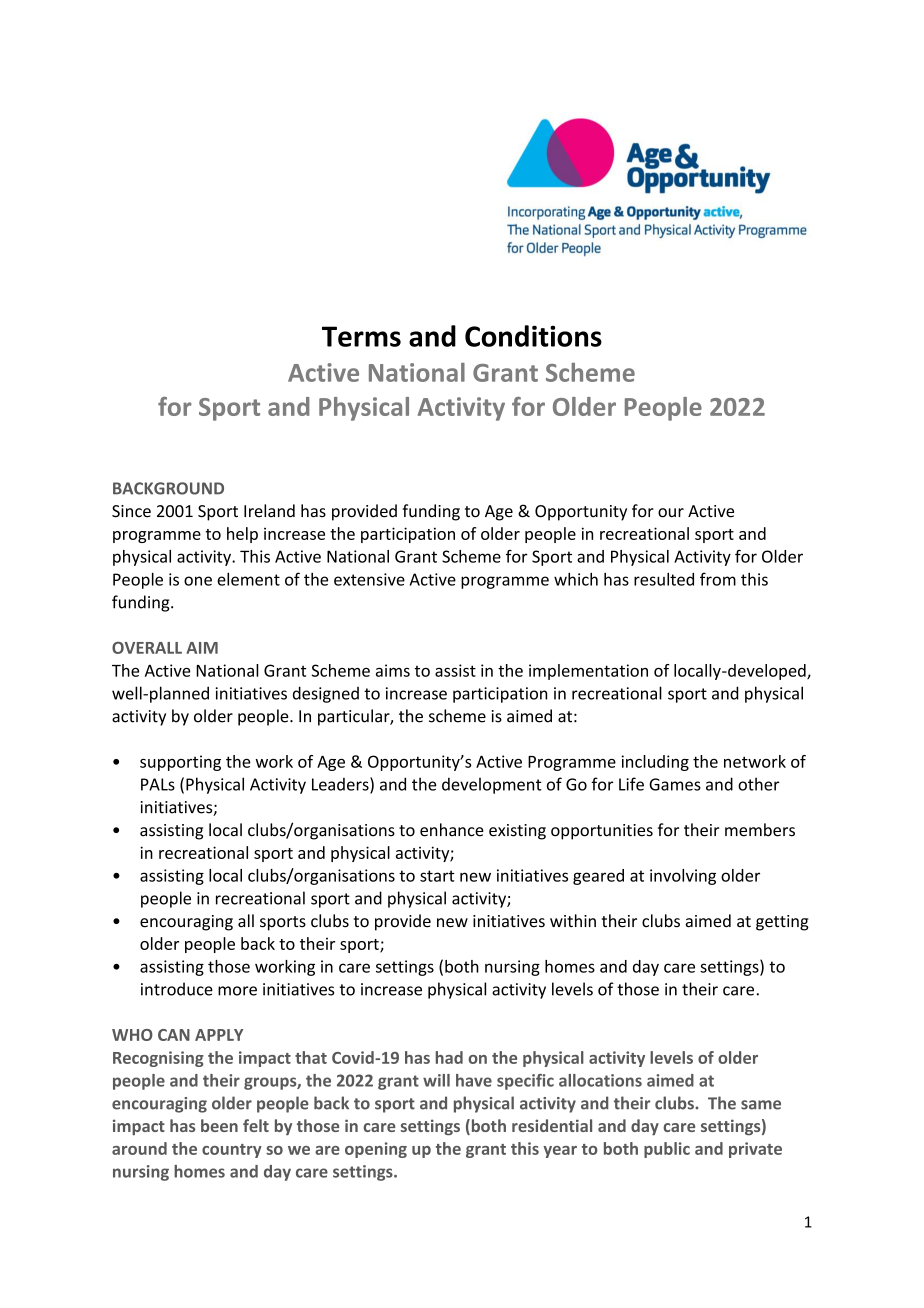 Image resolution: width=924 pixels, height=1308 pixels. What do you see at coordinates (147, 648) in the document?
I see `OVERALL` at bounding box center [147, 648].
